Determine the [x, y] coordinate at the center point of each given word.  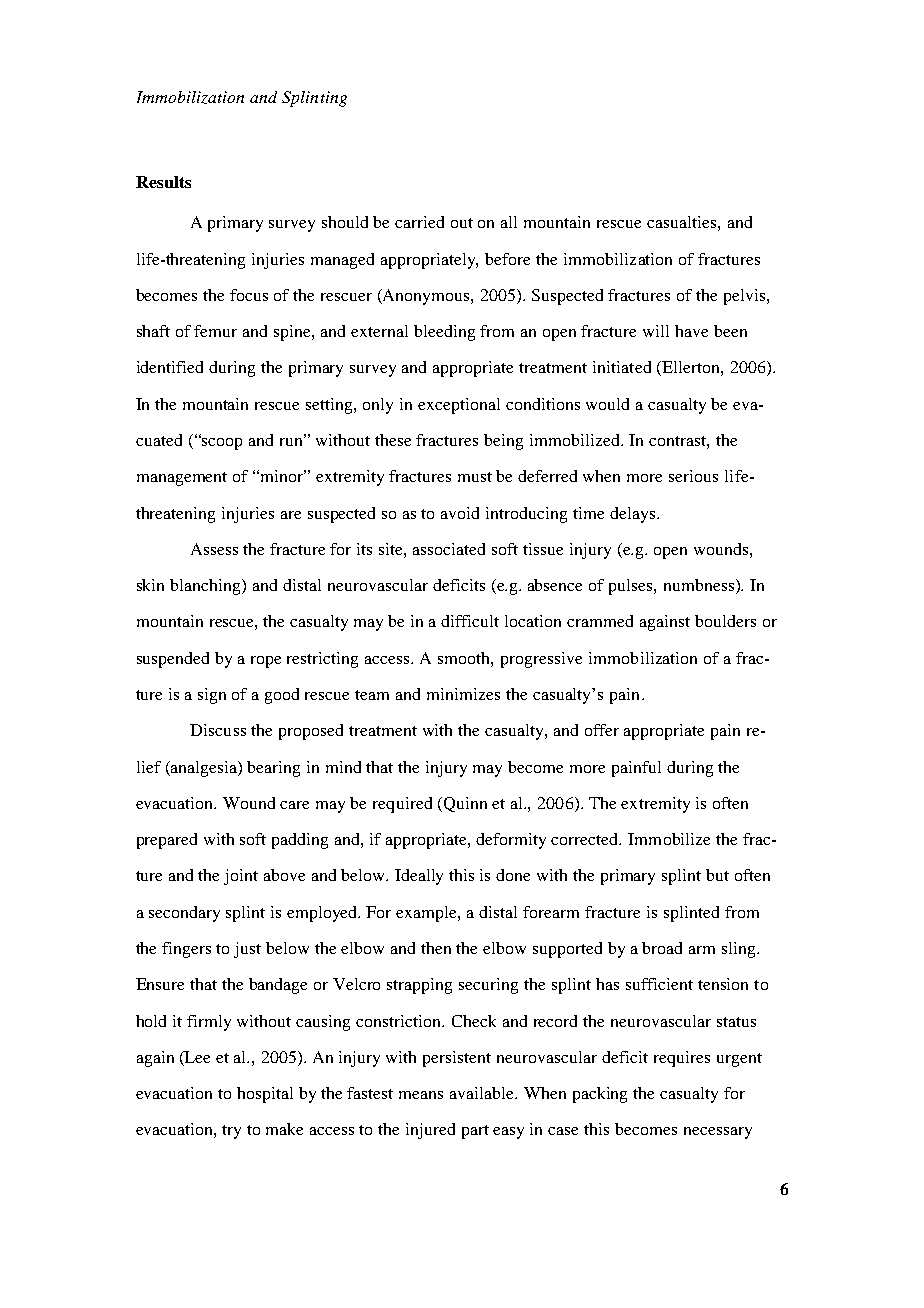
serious [693, 476]
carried [419, 222]
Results [163, 182]
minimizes [463, 694]
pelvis [746, 297]
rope [266, 662]
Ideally [419, 877]
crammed [600, 621]
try [231, 1132]
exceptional [459, 406]
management [182, 479]
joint [241, 877]
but [717, 875]
